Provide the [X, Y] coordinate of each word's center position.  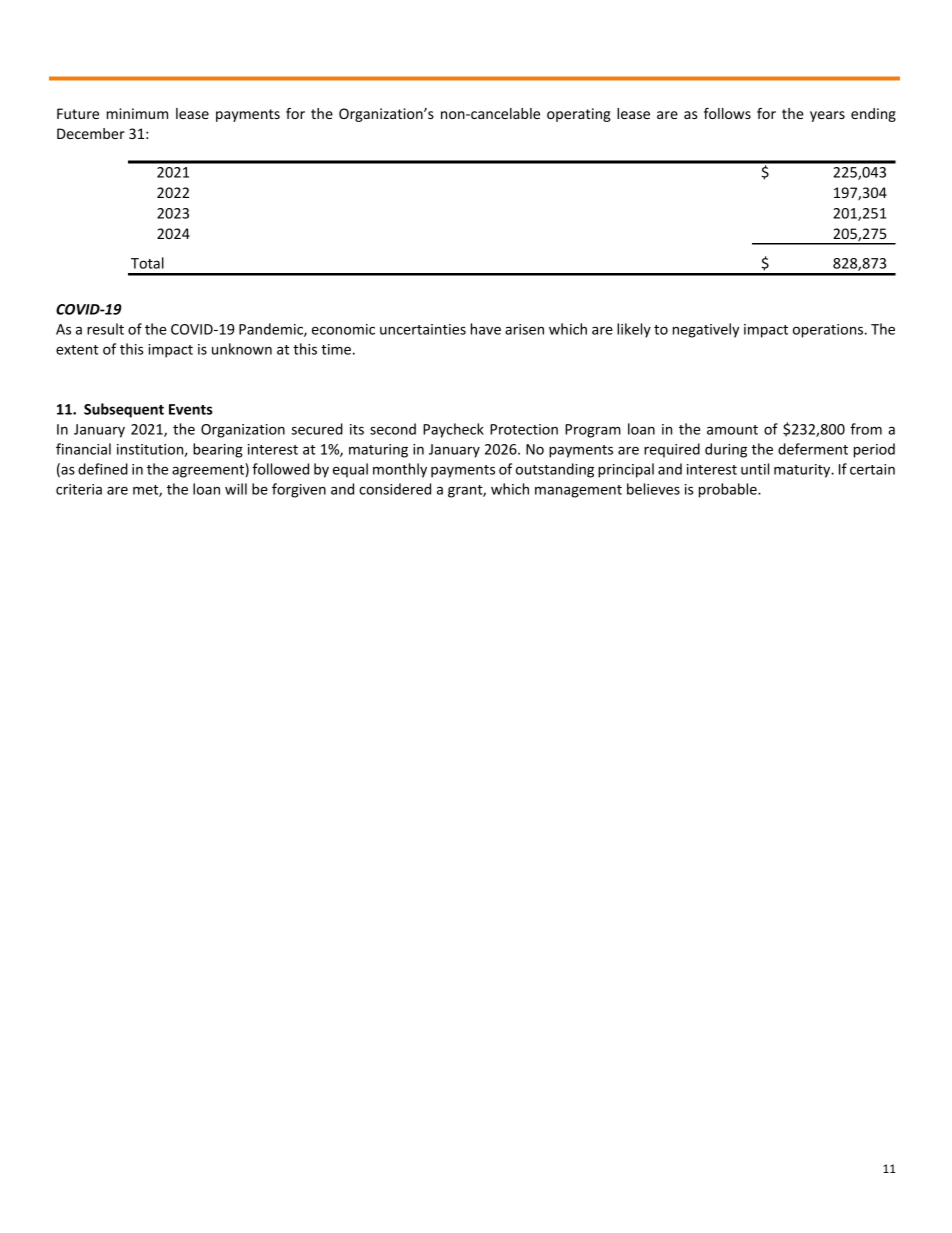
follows [727, 113]
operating [579, 115]
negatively [706, 330]
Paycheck [453, 430]
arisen [524, 329]
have [486, 329]
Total [147, 263]
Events [191, 409]
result [105, 329]
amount [732, 430]
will [236, 489]
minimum [137, 113]
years [827, 116]
